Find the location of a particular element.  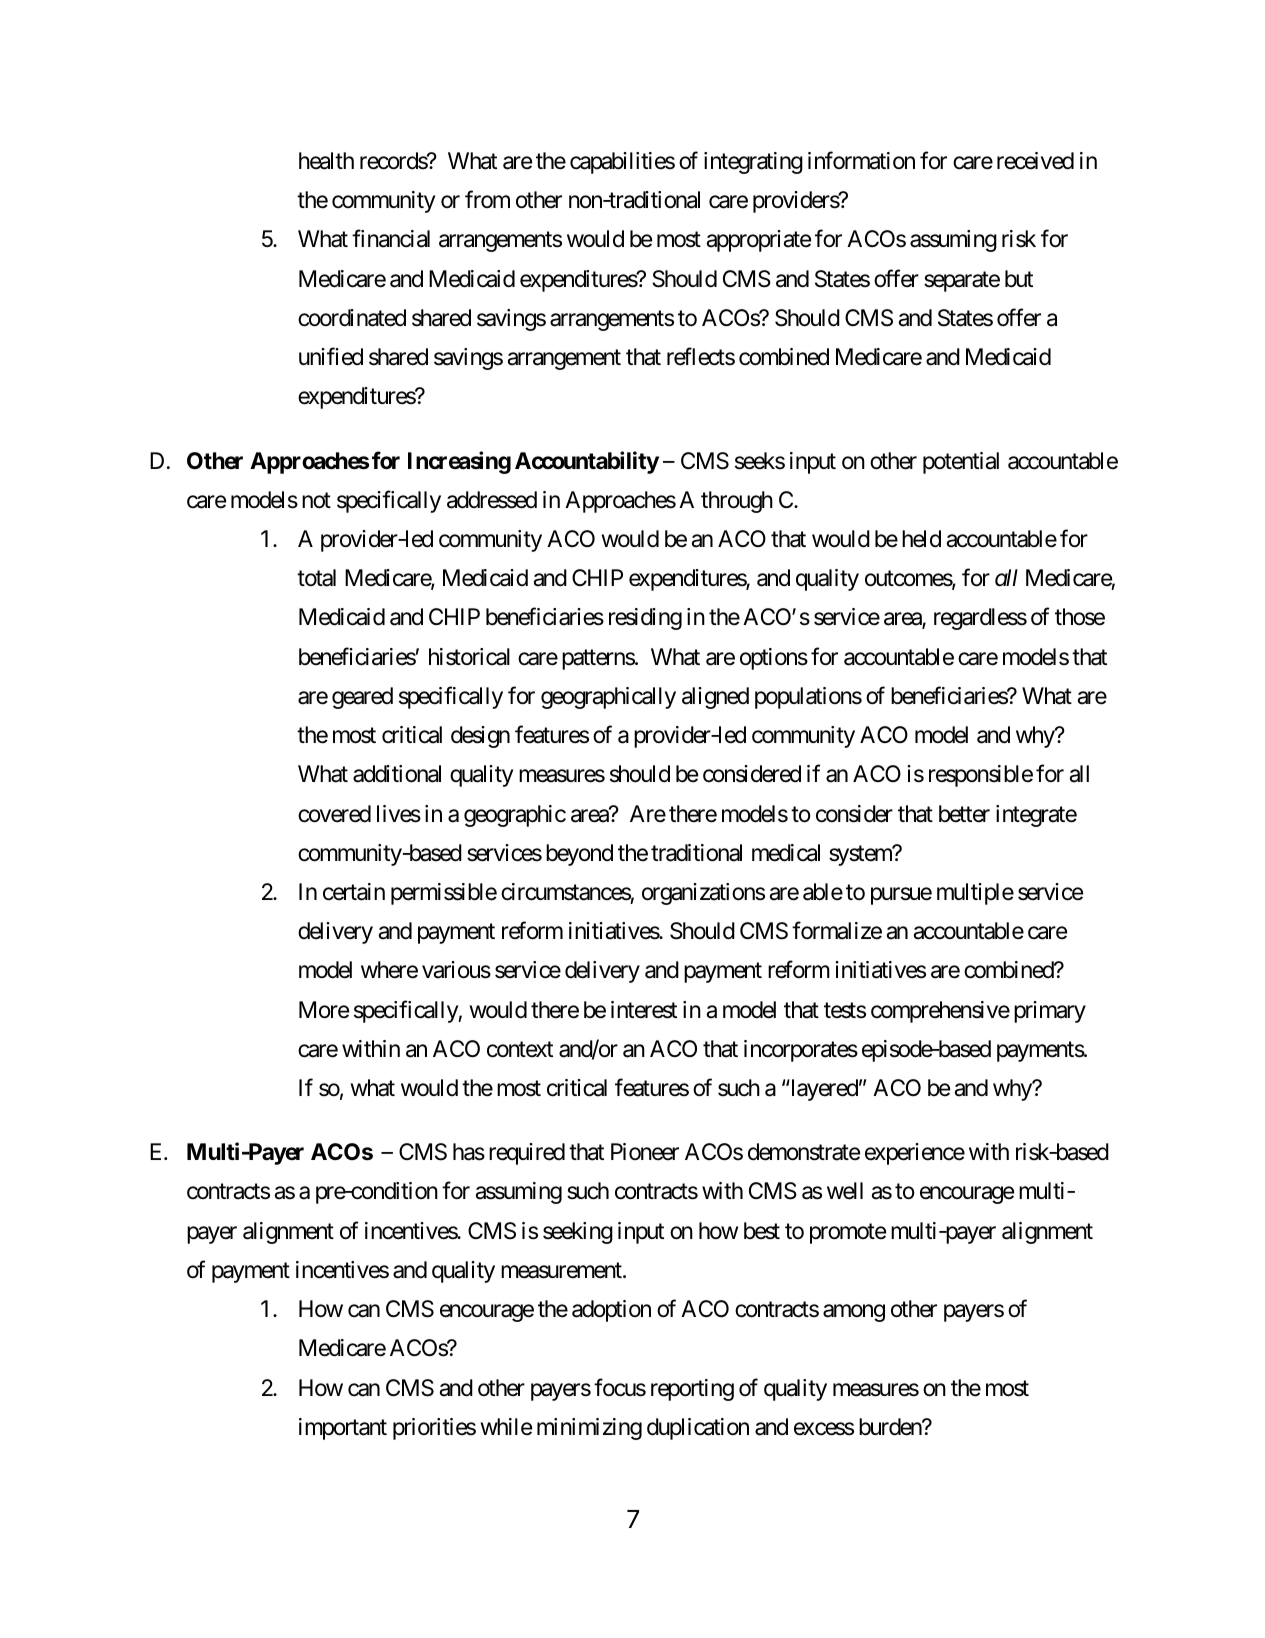

reporting is located at coordinates (692, 1390).
